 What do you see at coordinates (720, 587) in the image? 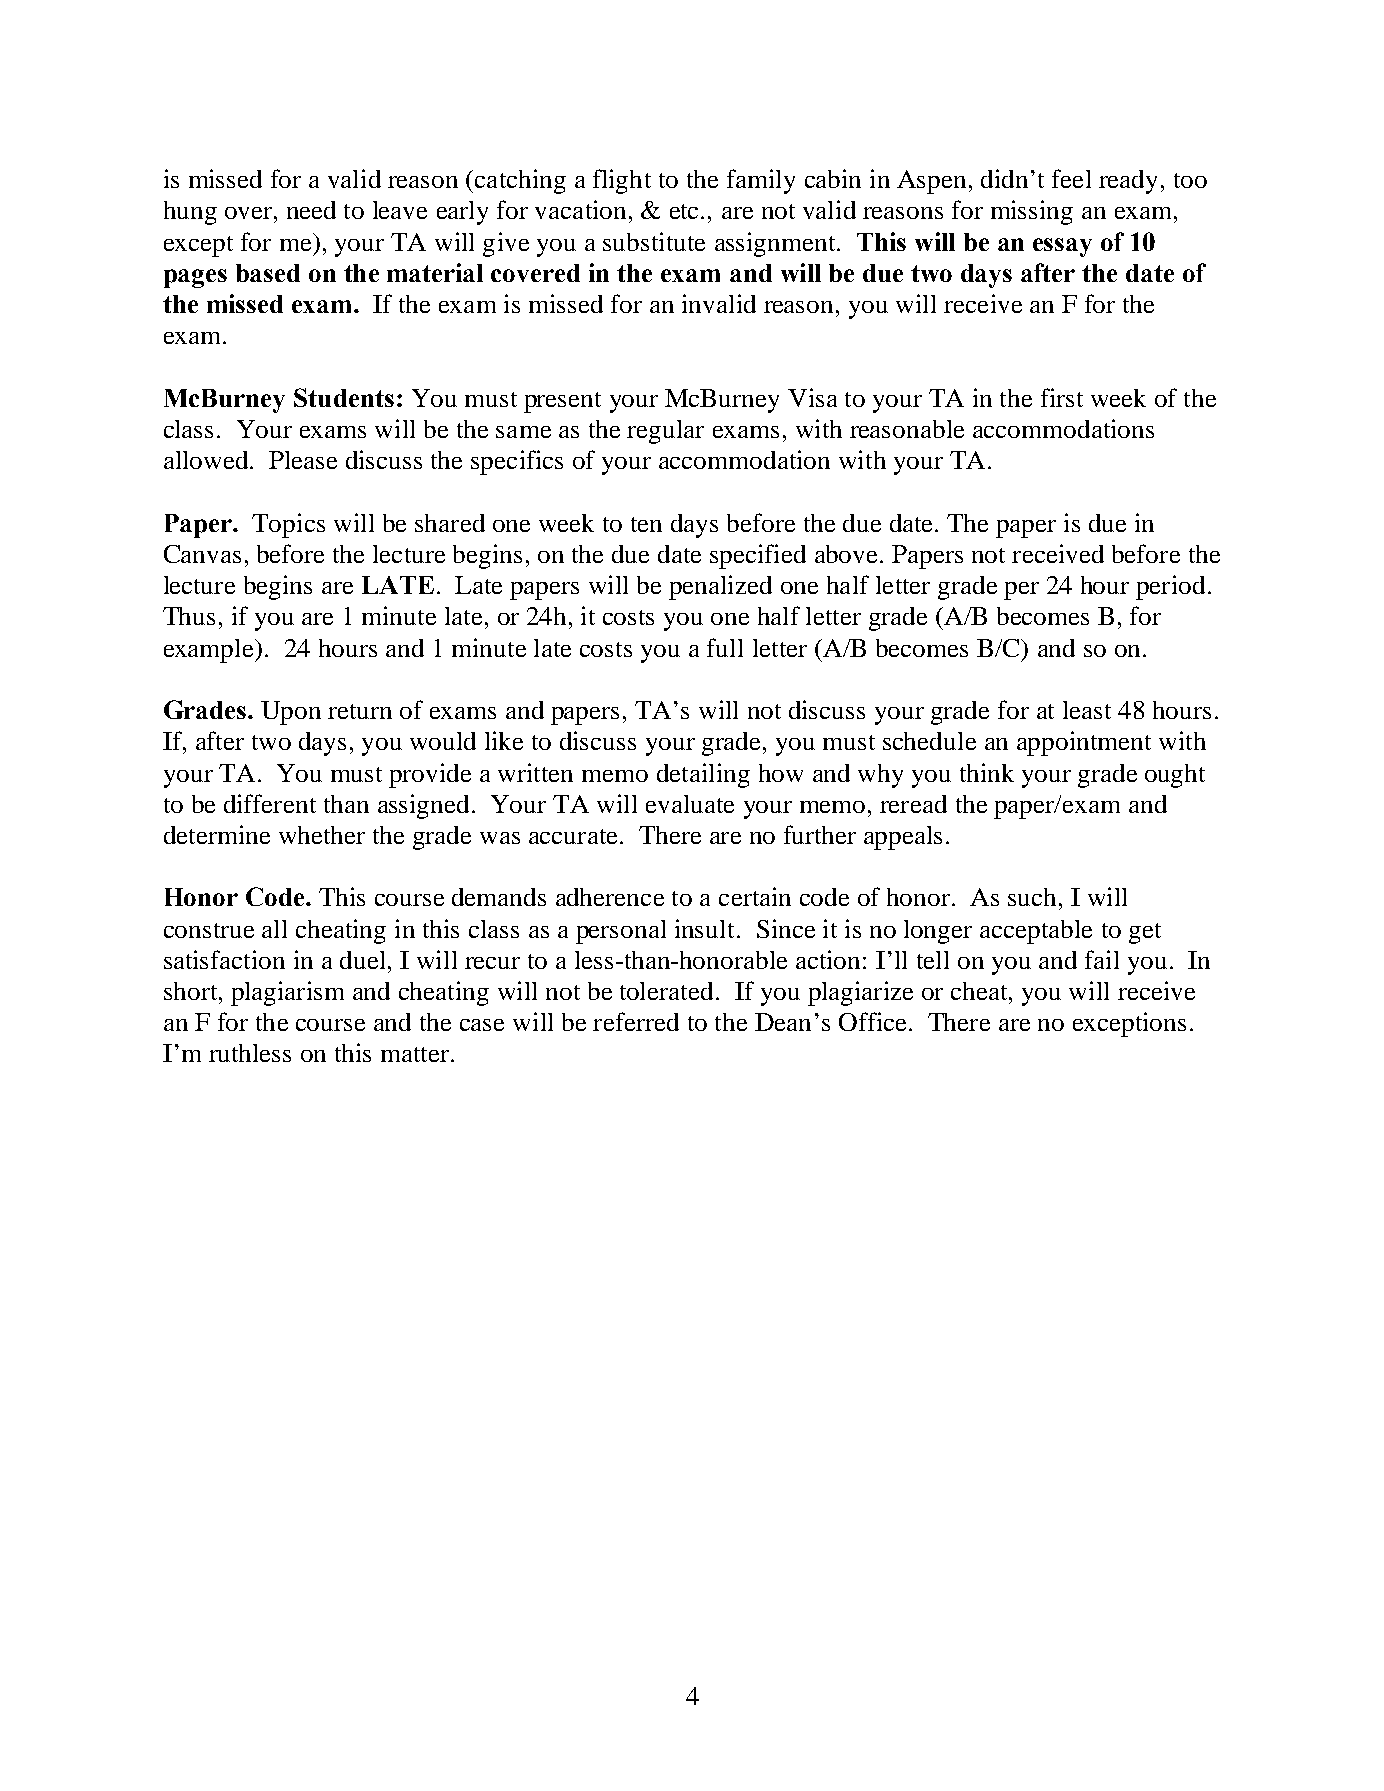
I see `penalized` at bounding box center [720, 587].
